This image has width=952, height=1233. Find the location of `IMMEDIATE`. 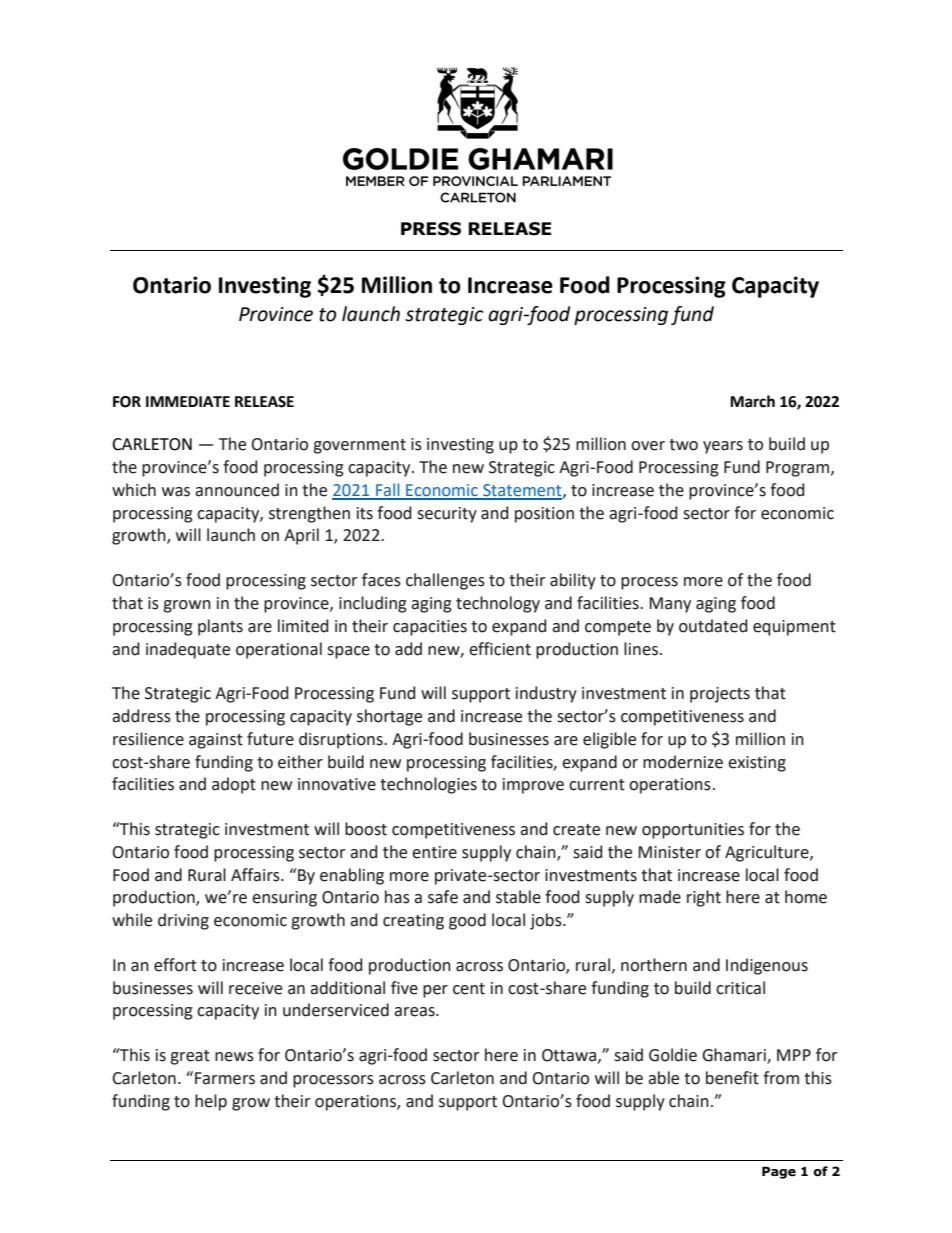

IMMEDIATE is located at coordinates (188, 401).
